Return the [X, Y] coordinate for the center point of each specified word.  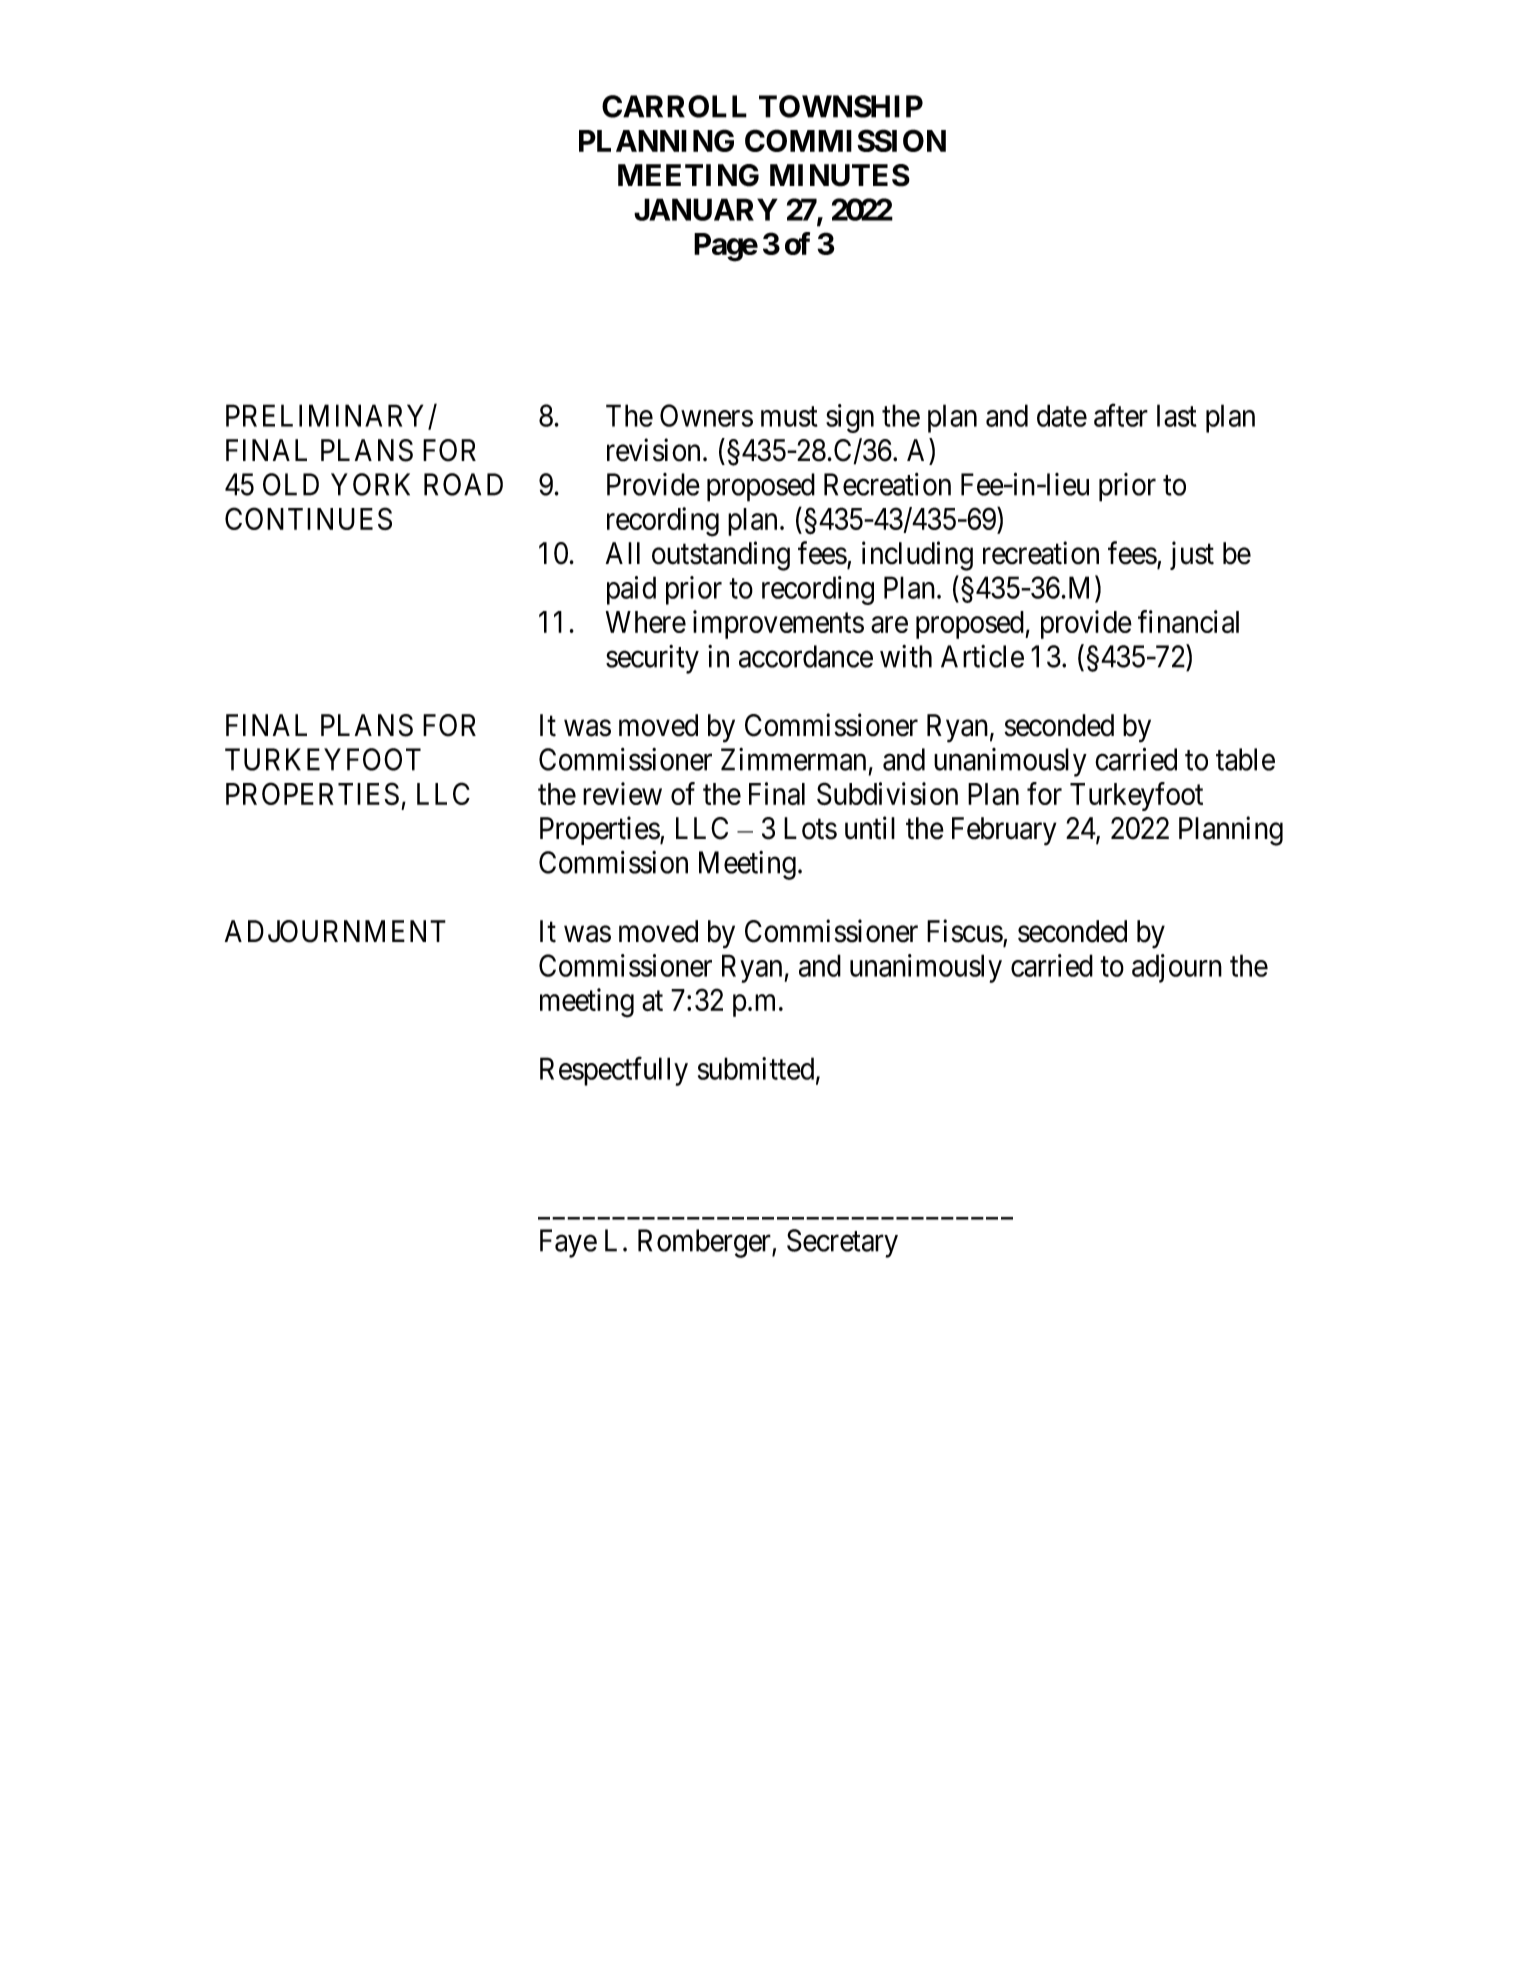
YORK [370, 484]
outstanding [721, 556]
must [789, 417]
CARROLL [674, 106]
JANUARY [706, 209]
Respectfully [614, 1071]
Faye [568, 1243]
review [622, 793]
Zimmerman [793, 759]
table [1245, 759]
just [1192, 555]
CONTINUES [308, 518]
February [1004, 831]
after [1121, 415]
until [870, 828]
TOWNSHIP [841, 106]
